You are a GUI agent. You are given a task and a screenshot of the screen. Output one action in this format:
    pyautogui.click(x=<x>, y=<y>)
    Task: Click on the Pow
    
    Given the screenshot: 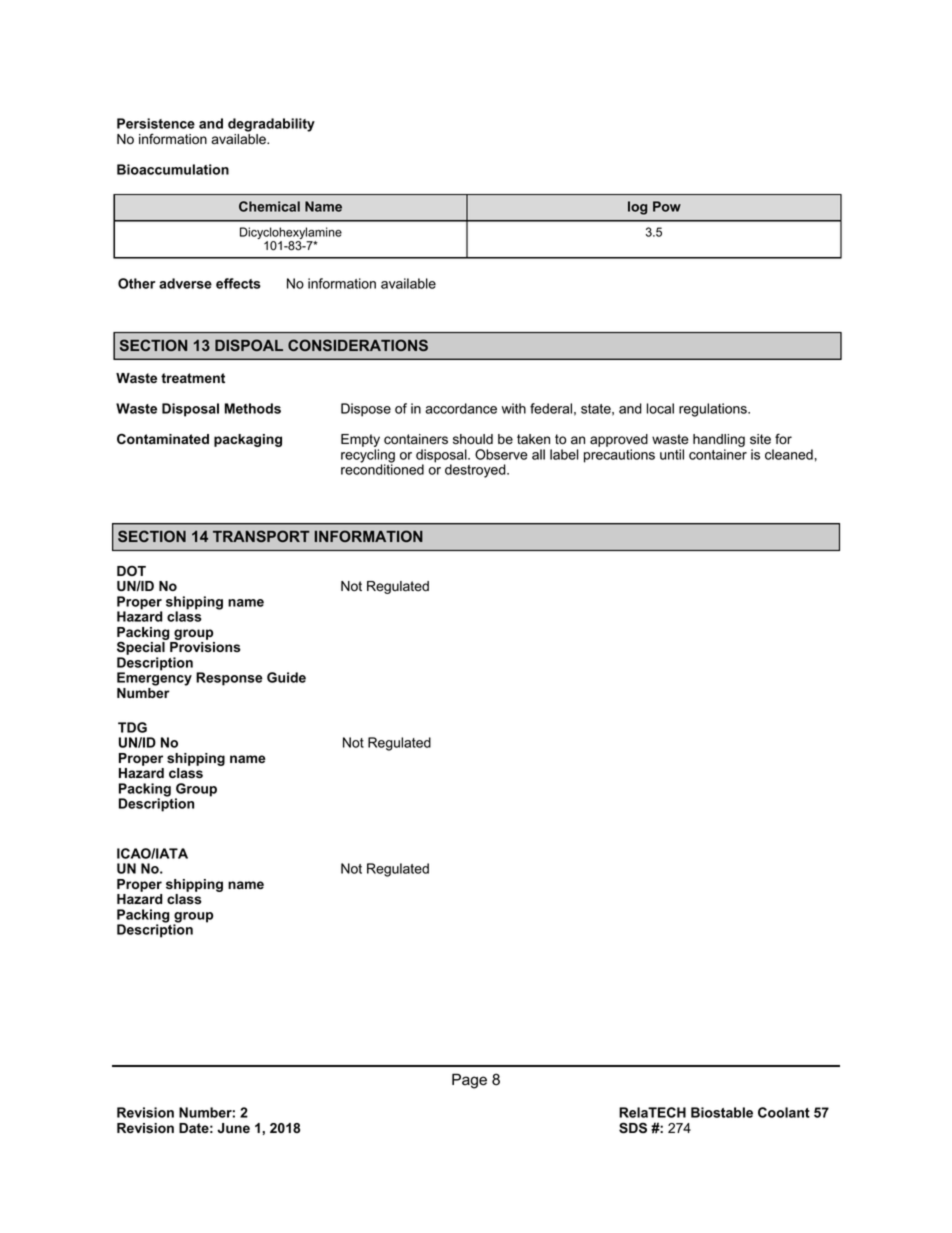 What is the action you would take?
    pyautogui.click(x=667, y=206)
